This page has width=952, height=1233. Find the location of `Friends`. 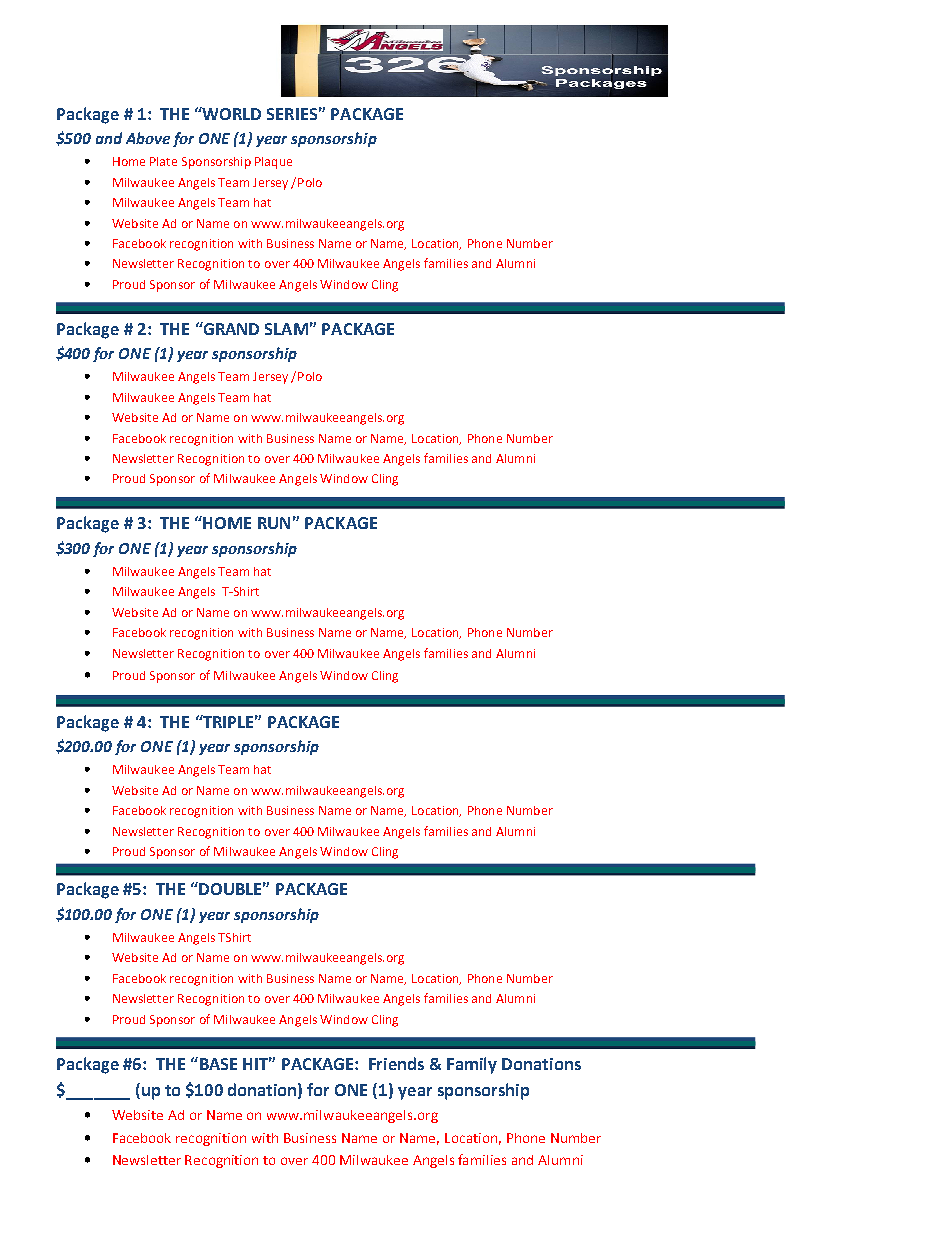

Friends is located at coordinates (396, 1063).
